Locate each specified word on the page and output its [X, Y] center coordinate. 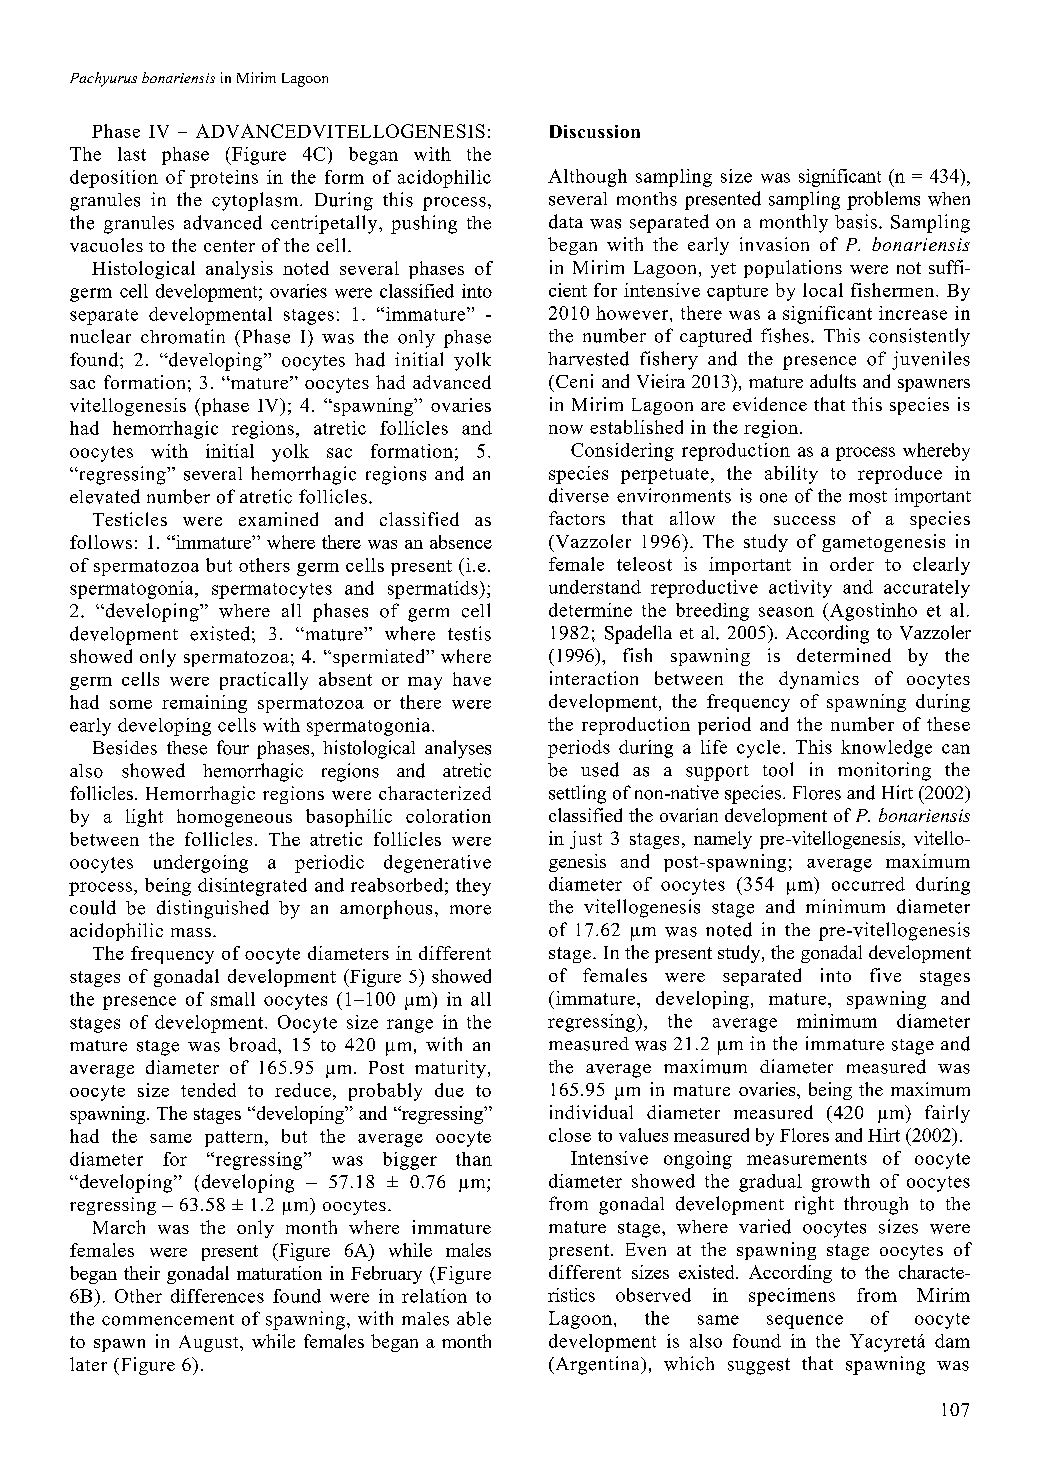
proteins [224, 179]
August [210, 1343]
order [852, 564]
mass [191, 932]
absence [461, 542]
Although [587, 178]
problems [883, 200]
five [885, 975]
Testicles [130, 519]
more [470, 910]
